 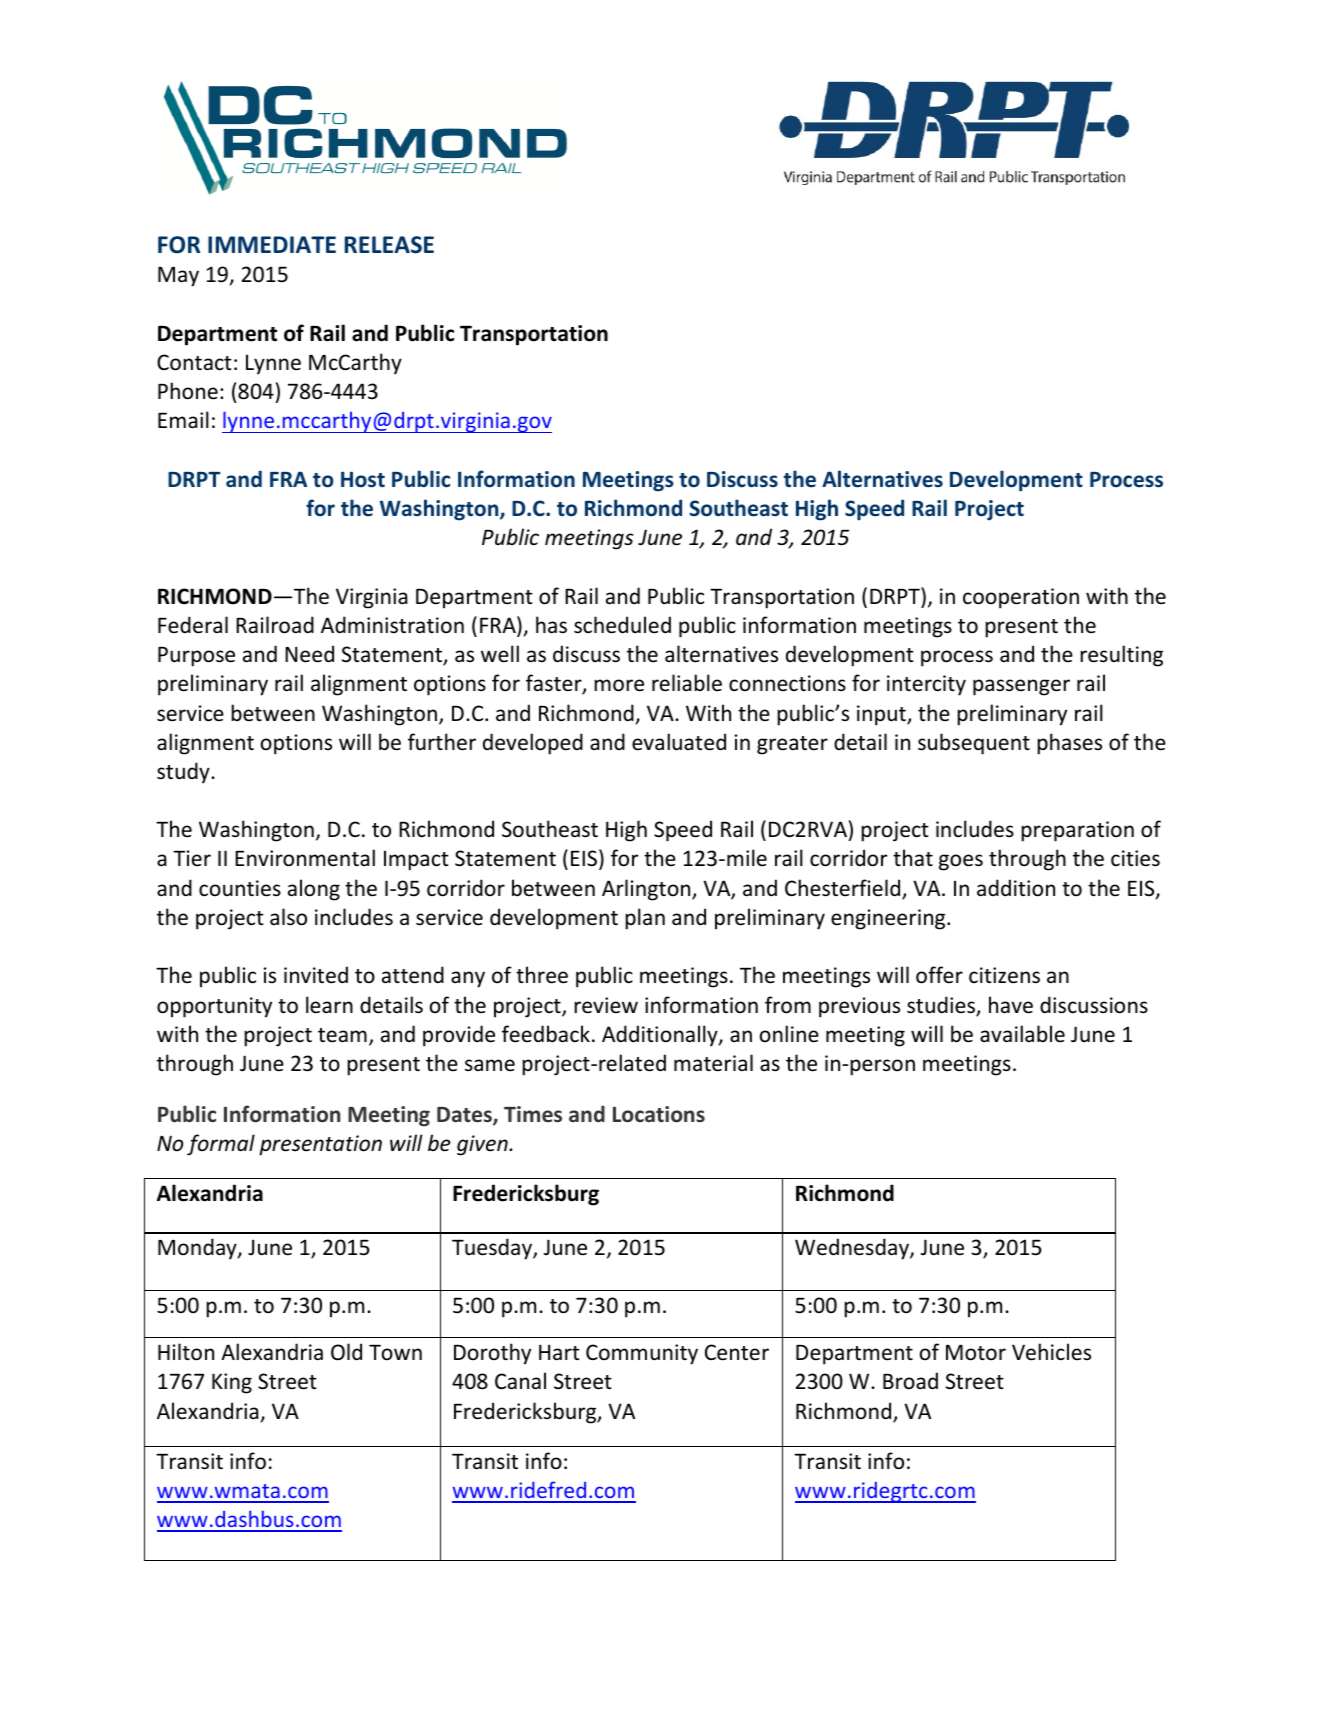 I want to click on Old, so click(x=346, y=1352).
